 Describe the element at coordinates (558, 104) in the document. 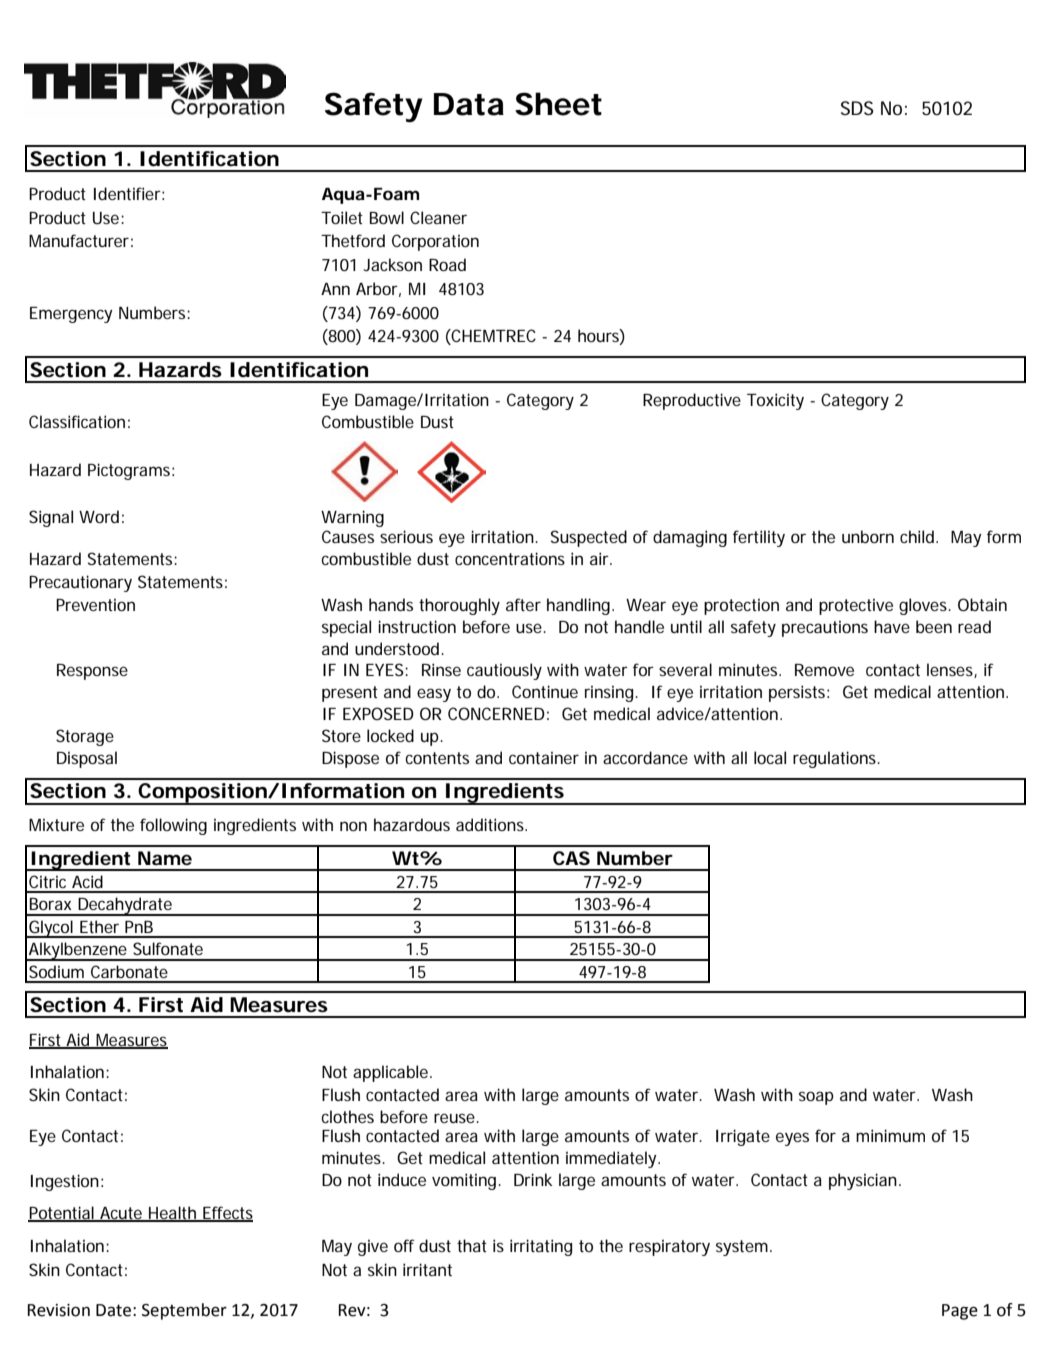

I see `Sheet` at that location.
